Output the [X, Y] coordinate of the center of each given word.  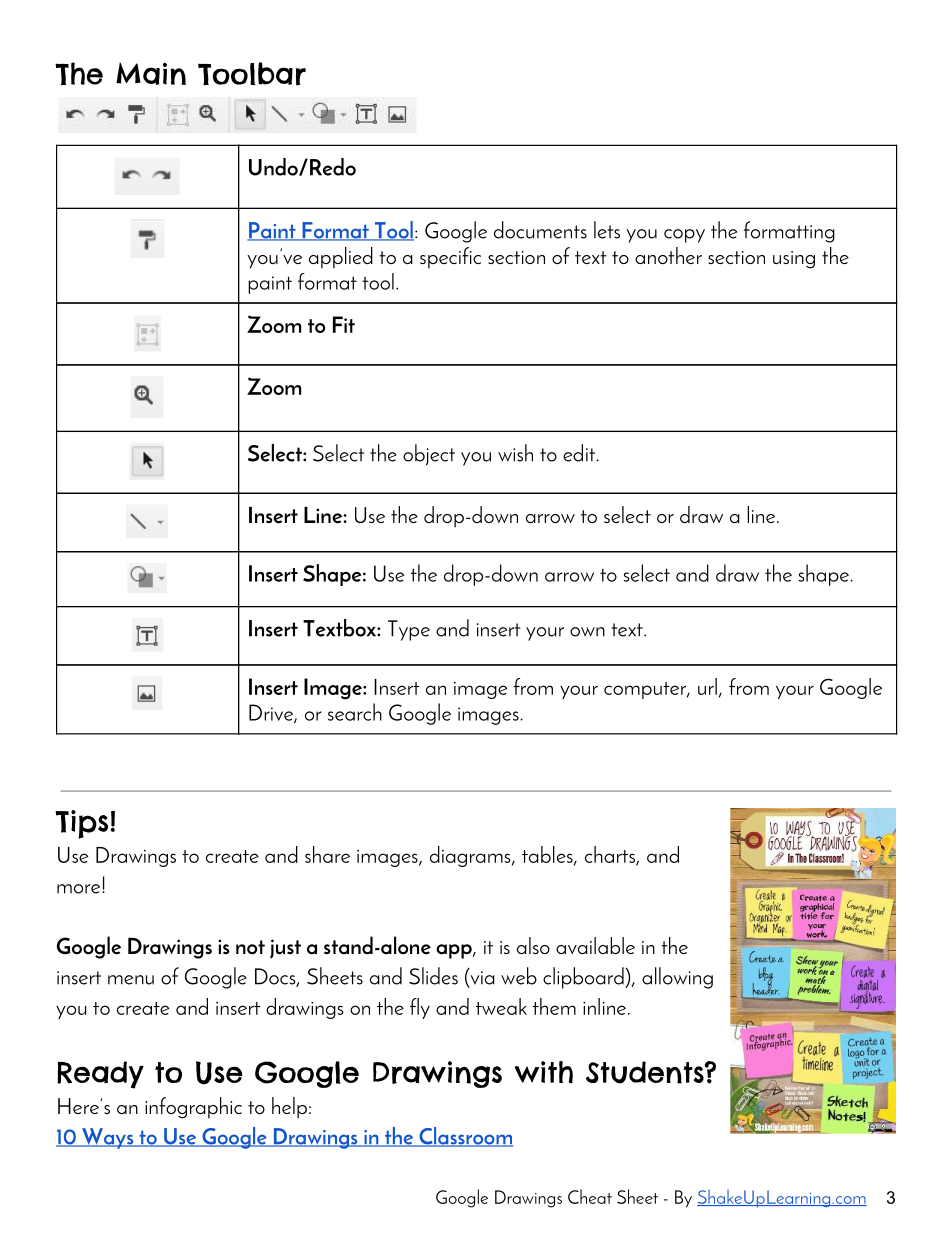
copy [684, 236]
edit [580, 453]
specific [450, 257]
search [355, 712]
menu [131, 980]
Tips [81, 824]
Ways [108, 1138]
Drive [272, 713]
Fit [344, 324]
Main [151, 73]
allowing [677, 978]
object [429, 455]
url [707, 686]
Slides [433, 976]
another [668, 255]
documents [540, 230]
